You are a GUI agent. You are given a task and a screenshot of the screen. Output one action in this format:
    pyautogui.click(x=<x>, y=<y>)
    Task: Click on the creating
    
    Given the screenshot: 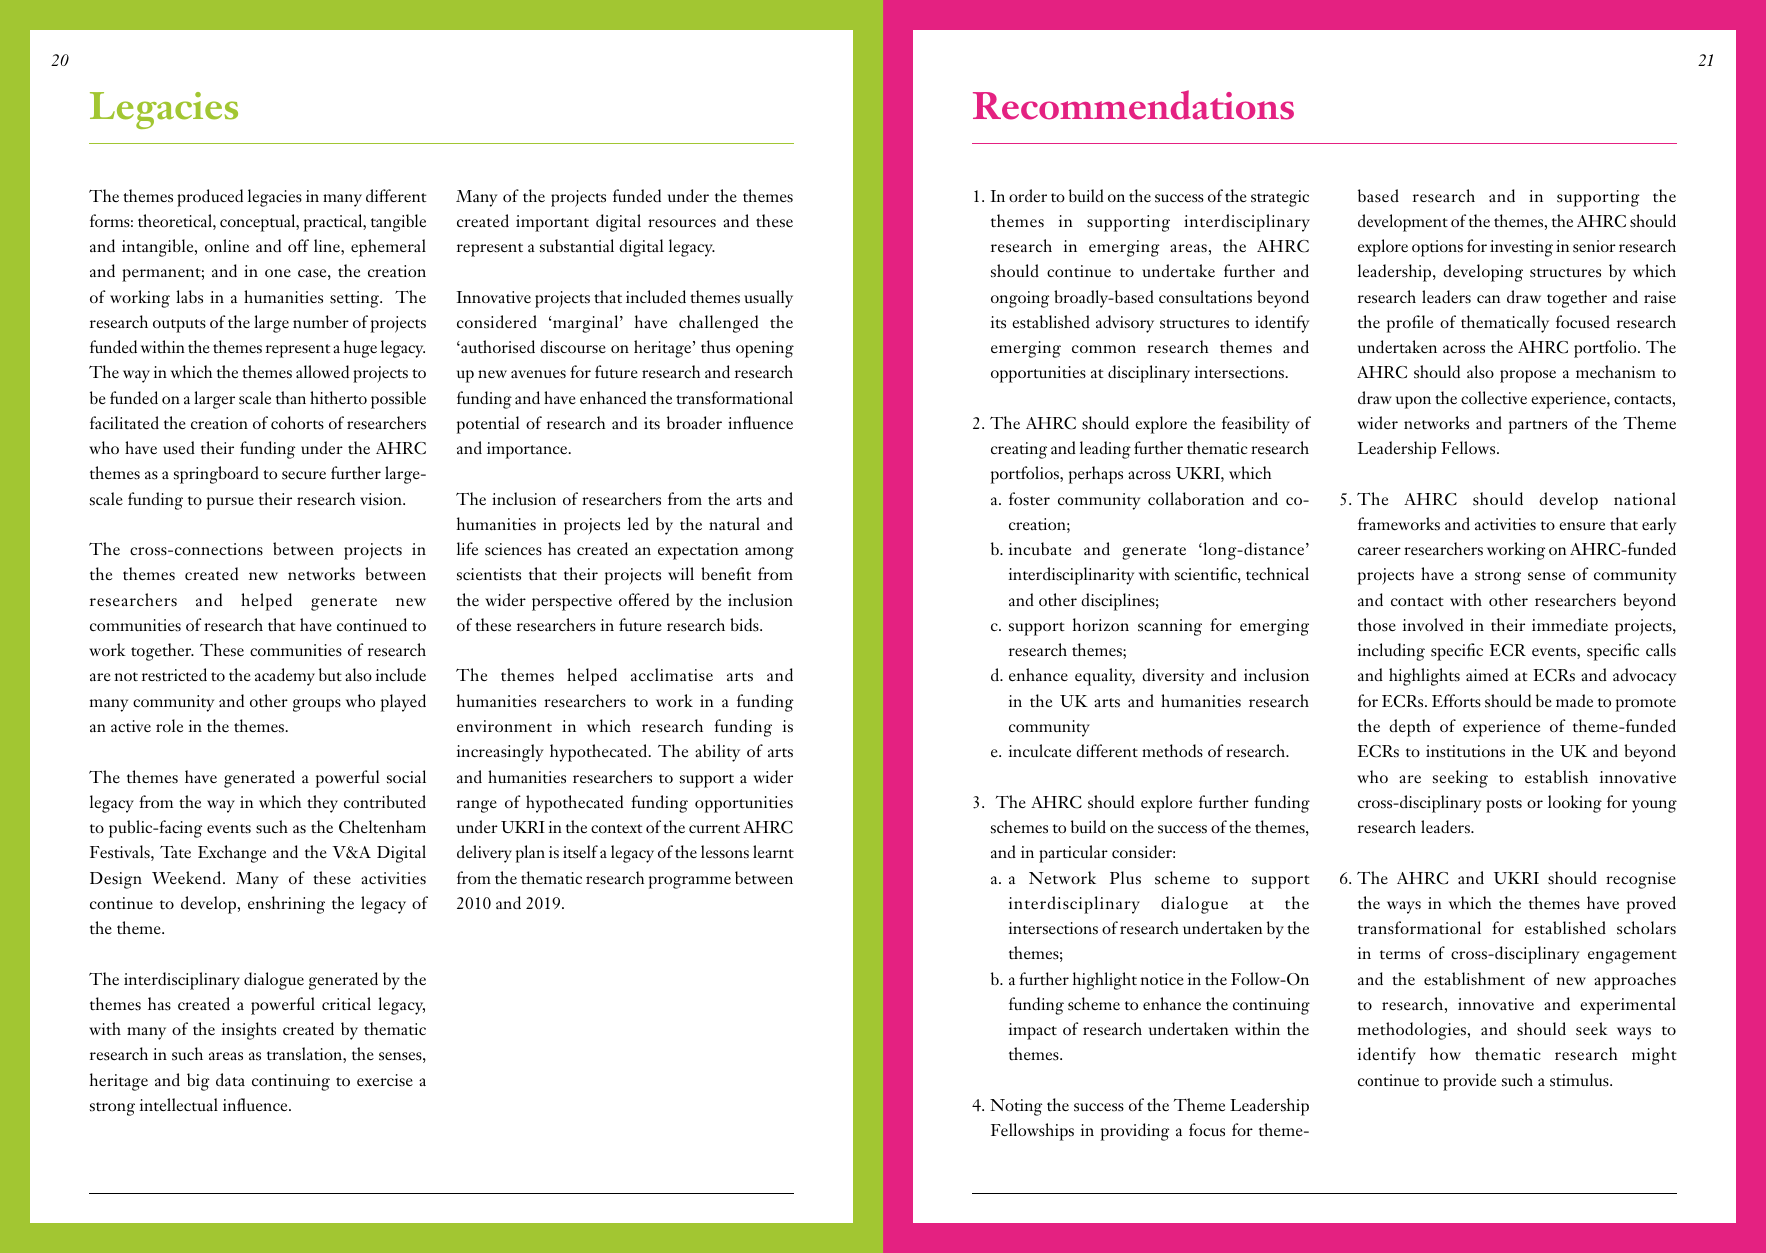 What is the action you would take?
    pyautogui.click(x=1019, y=450)
